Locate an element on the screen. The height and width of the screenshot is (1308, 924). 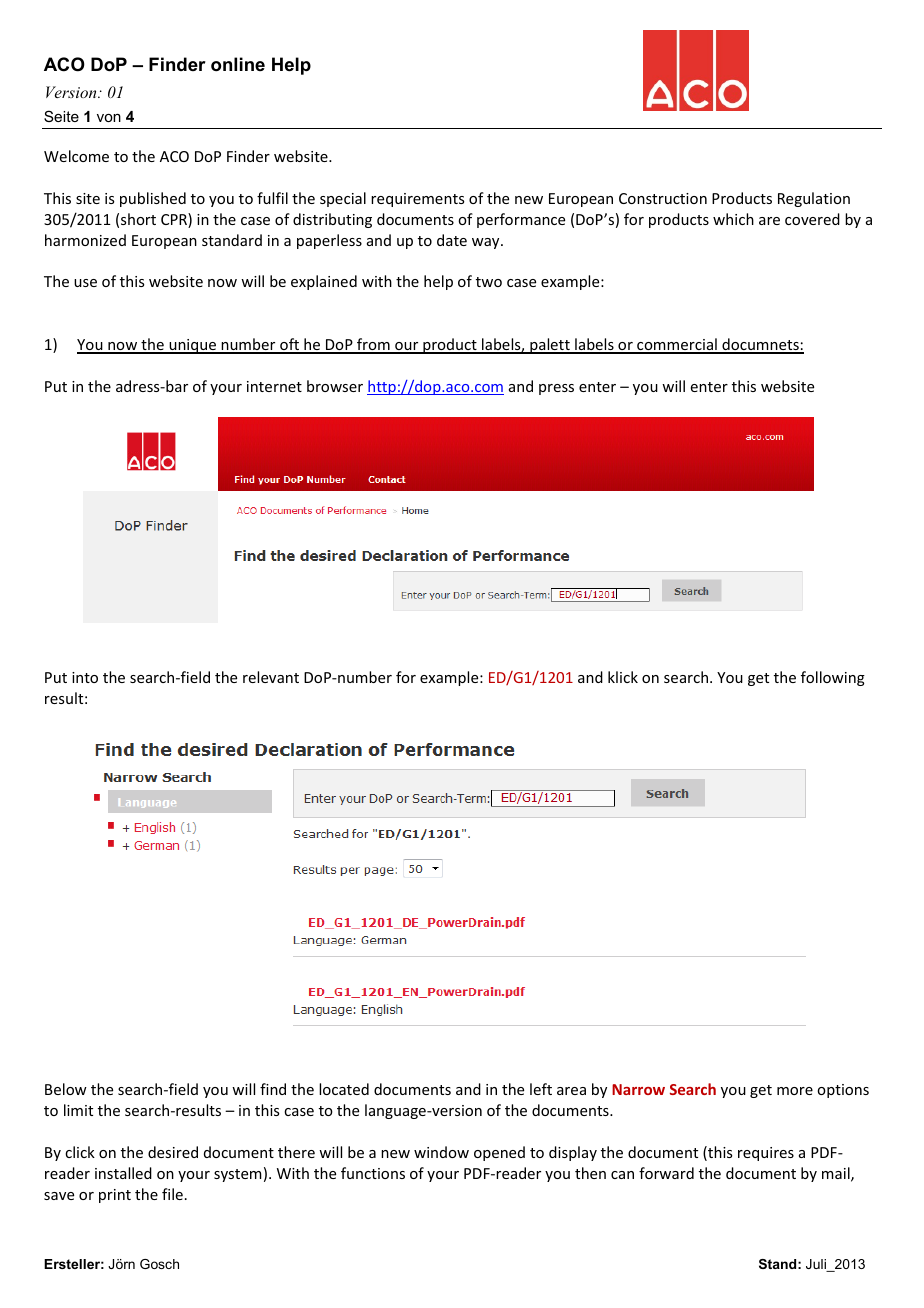
window is located at coordinates (441, 1152).
